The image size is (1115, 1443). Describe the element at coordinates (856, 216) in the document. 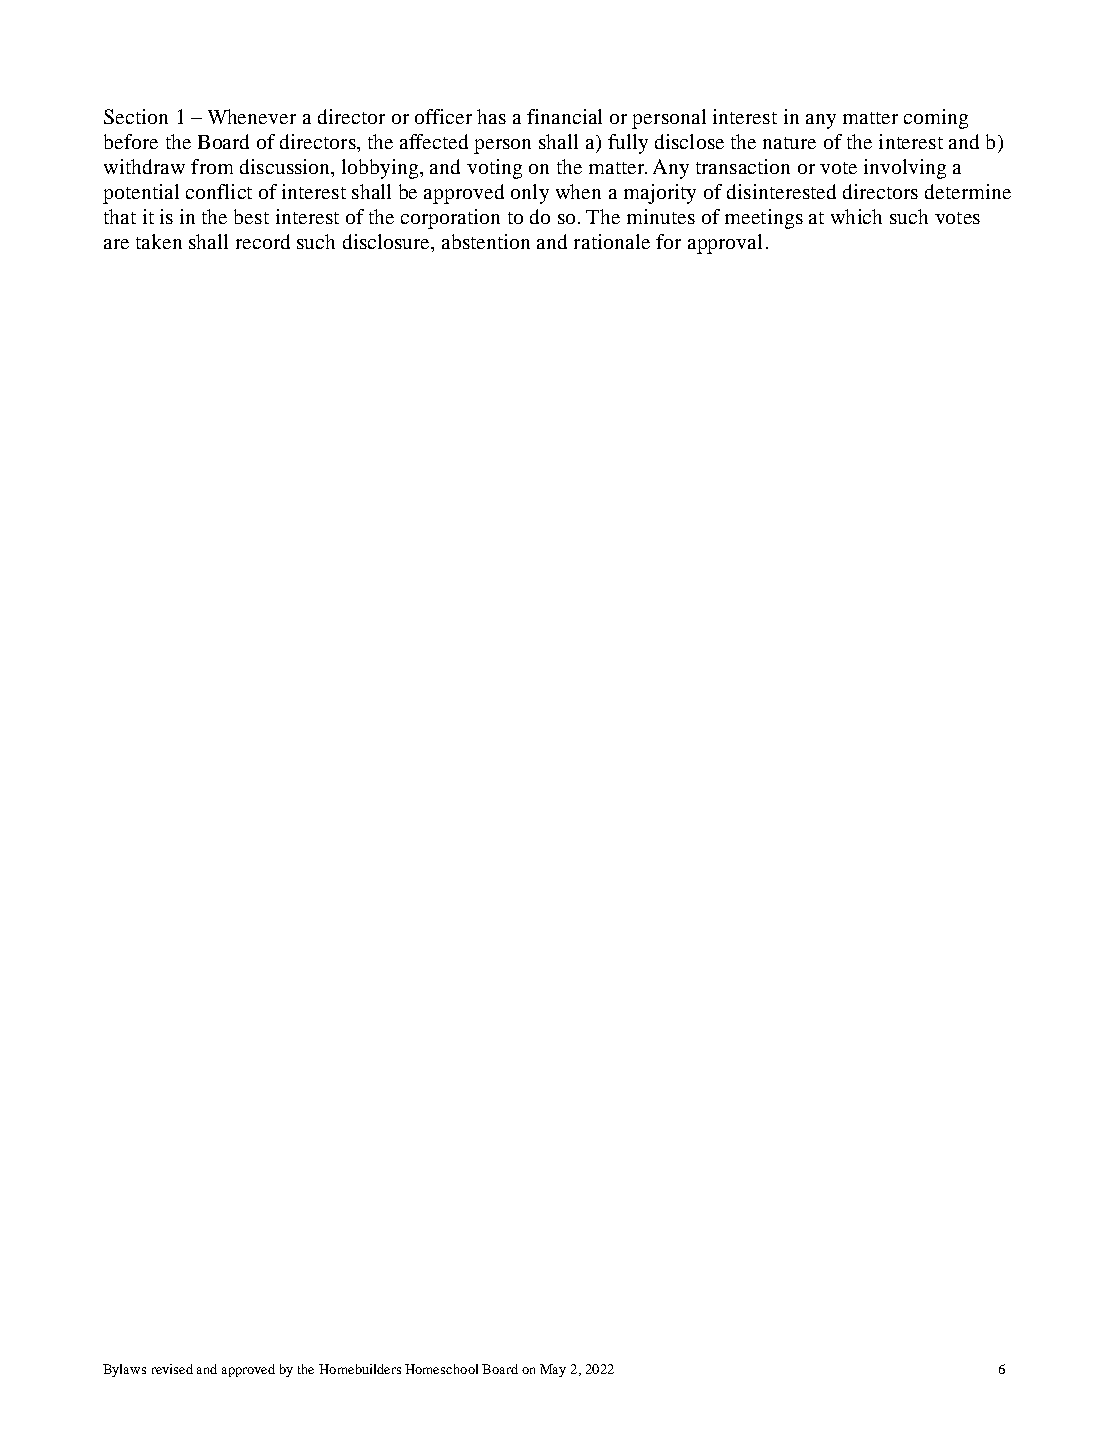

I see `which` at that location.
